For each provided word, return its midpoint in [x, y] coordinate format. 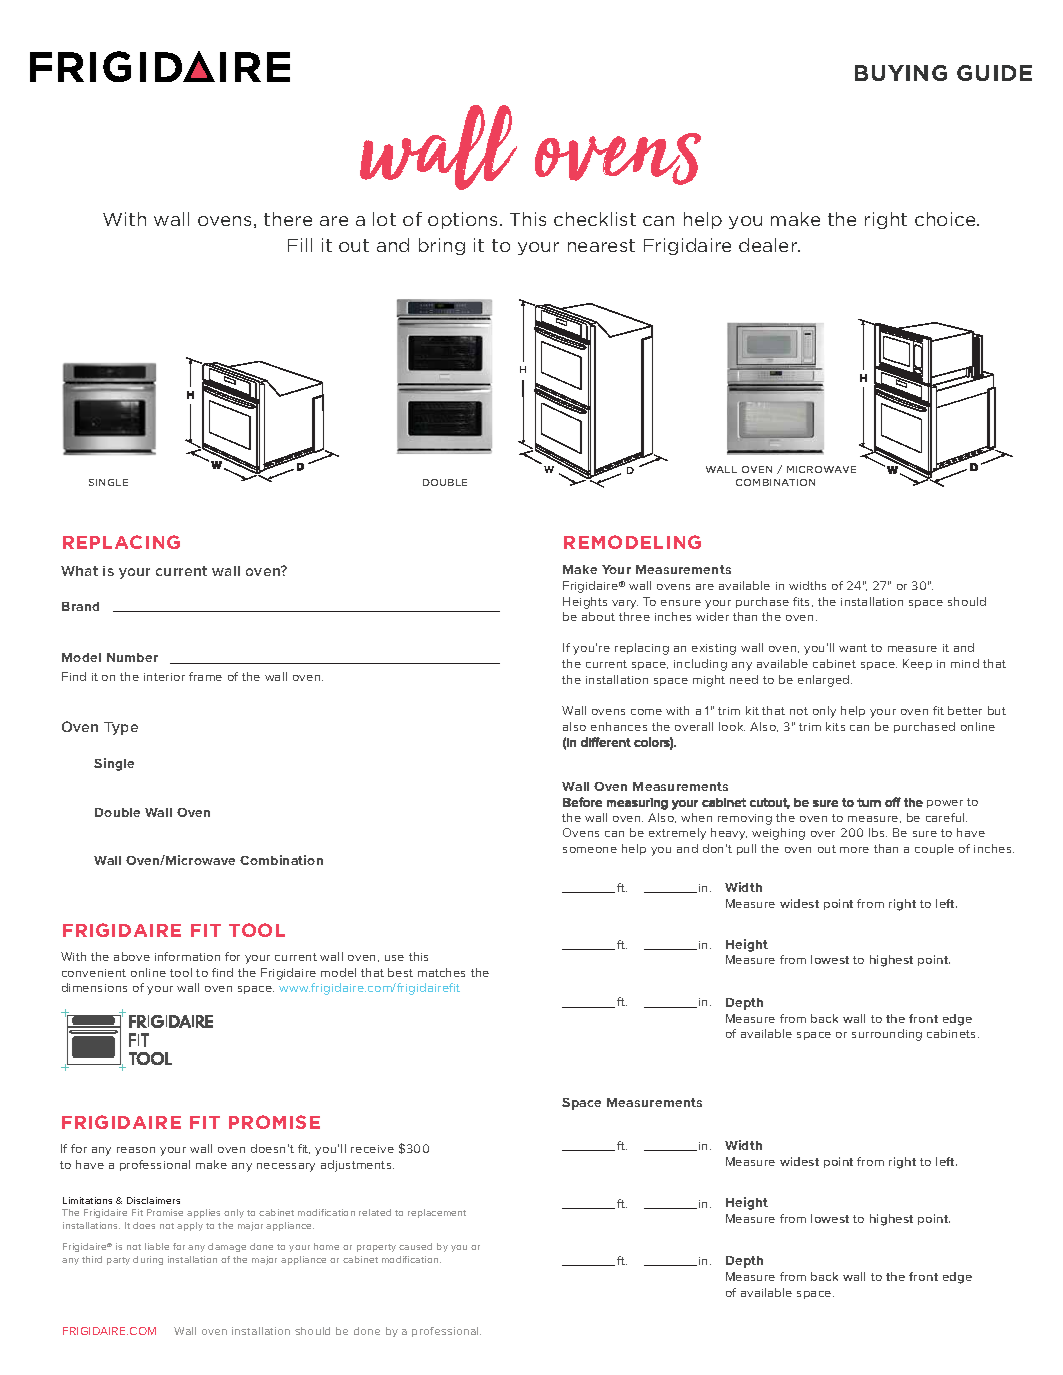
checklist [595, 219]
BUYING [901, 73]
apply [190, 1226]
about [598, 616]
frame [205, 676]
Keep [917, 664]
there [288, 219]
